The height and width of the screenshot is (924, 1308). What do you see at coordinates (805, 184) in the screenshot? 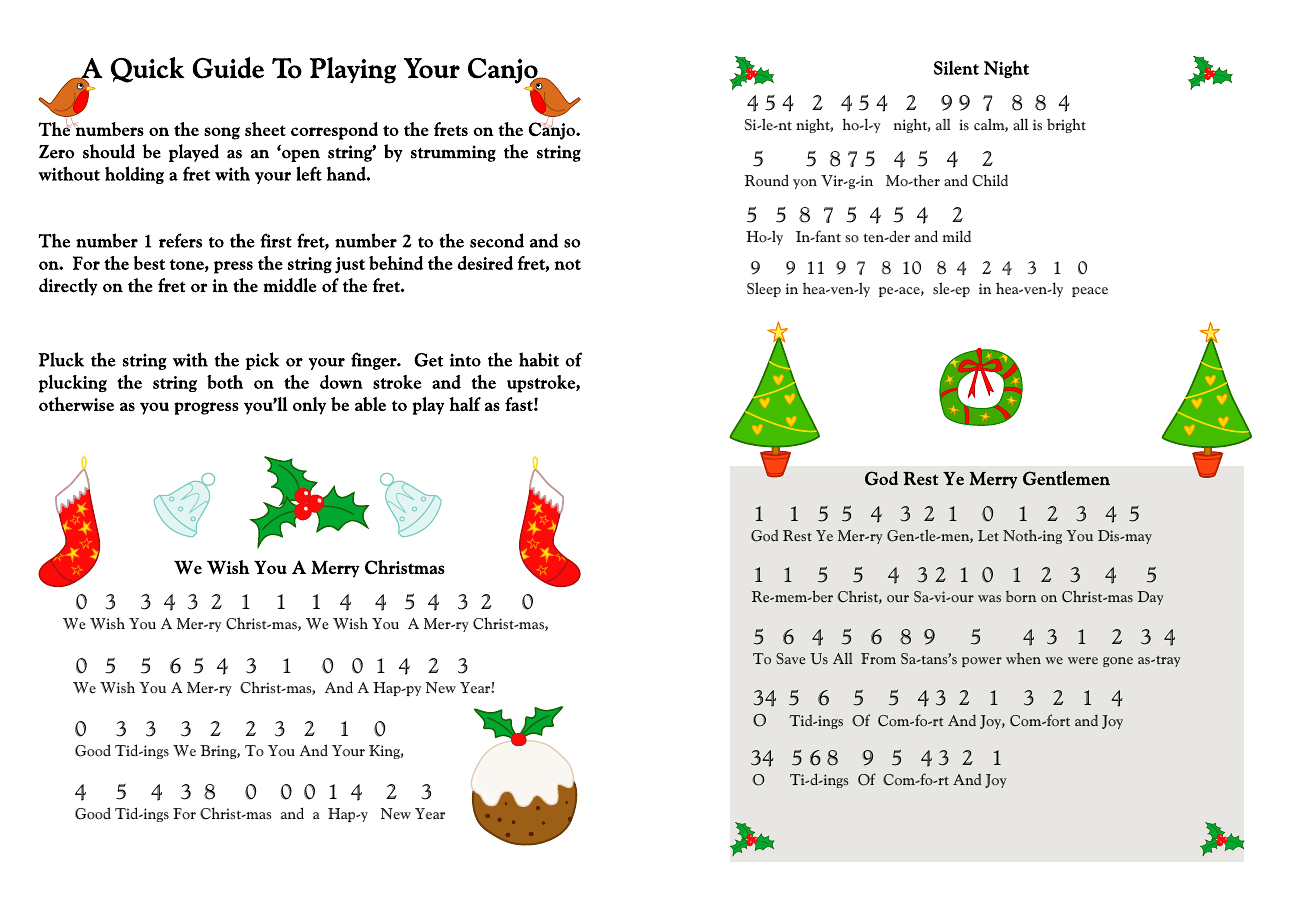
I see `yon` at bounding box center [805, 184].
